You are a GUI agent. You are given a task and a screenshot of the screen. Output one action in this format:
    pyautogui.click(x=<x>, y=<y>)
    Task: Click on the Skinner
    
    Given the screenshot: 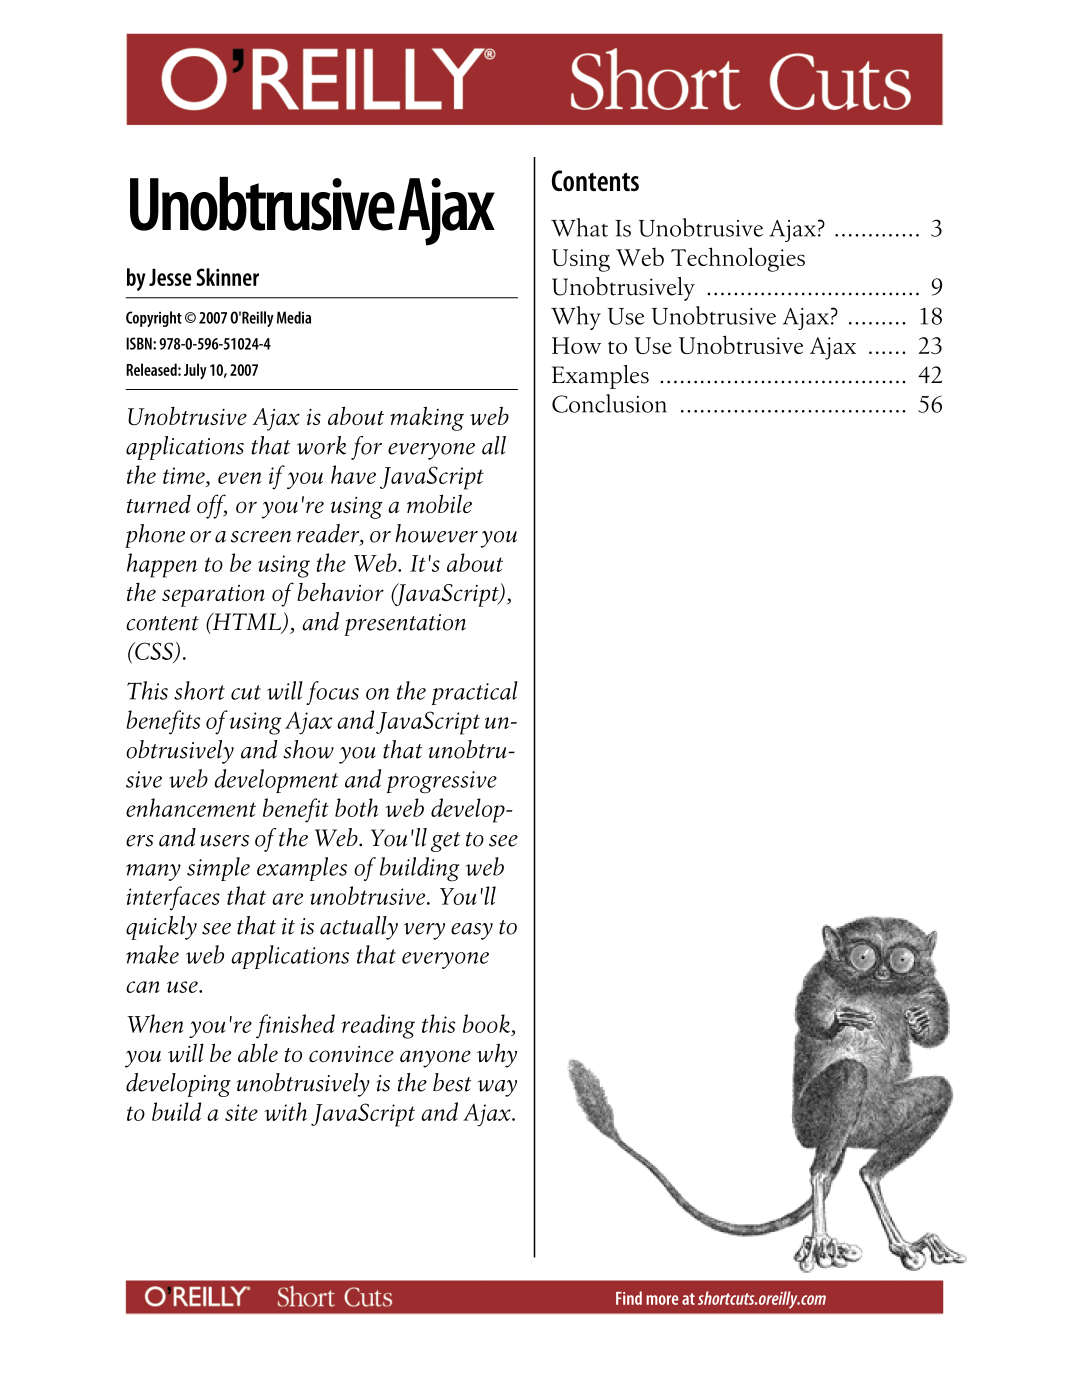 What is the action you would take?
    pyautogui.click(x=227, y=277)
